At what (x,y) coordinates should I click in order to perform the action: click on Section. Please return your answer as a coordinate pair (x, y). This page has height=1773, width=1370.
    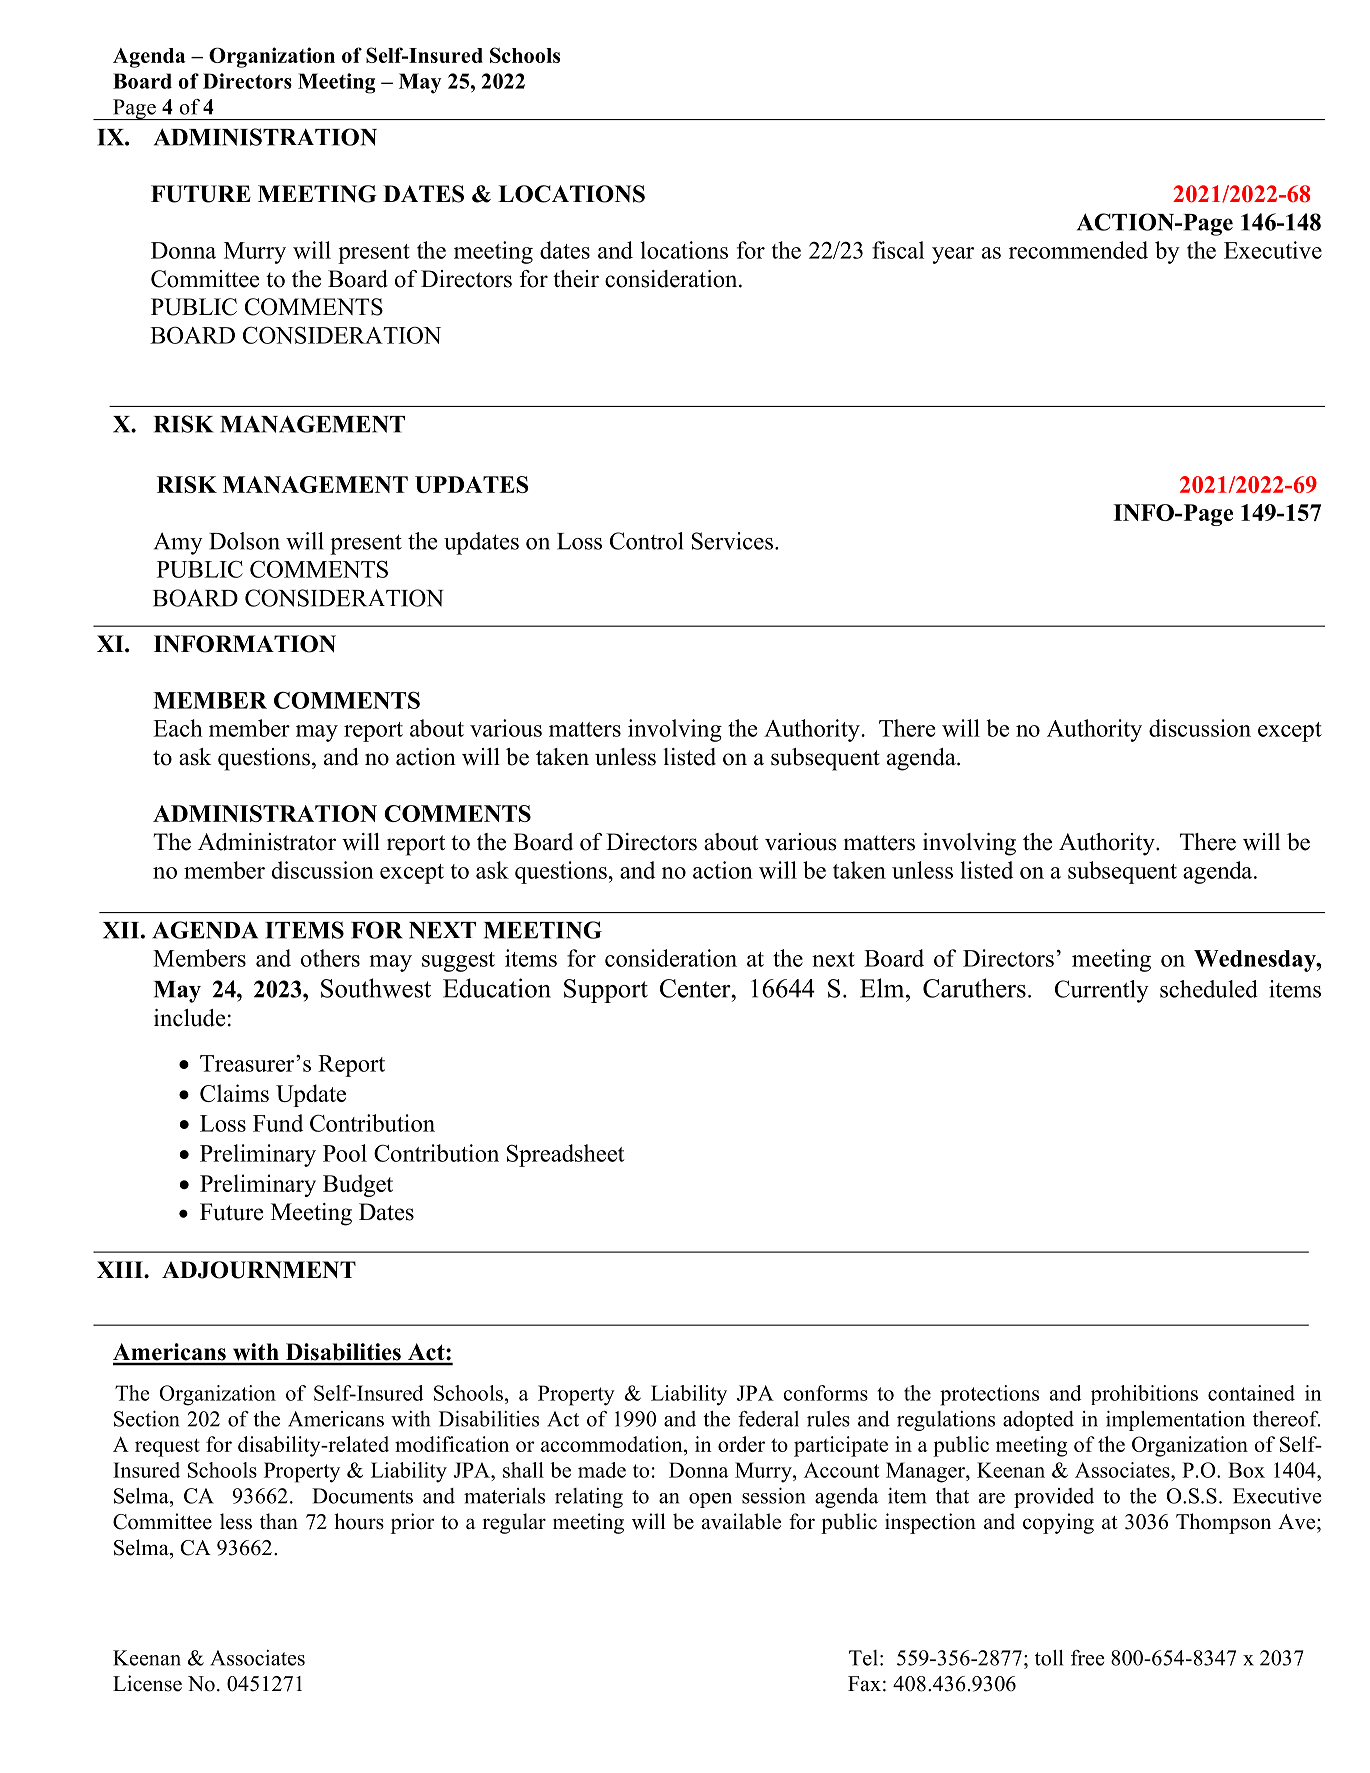
    Looking at the image, I should click on (147, 1419).
